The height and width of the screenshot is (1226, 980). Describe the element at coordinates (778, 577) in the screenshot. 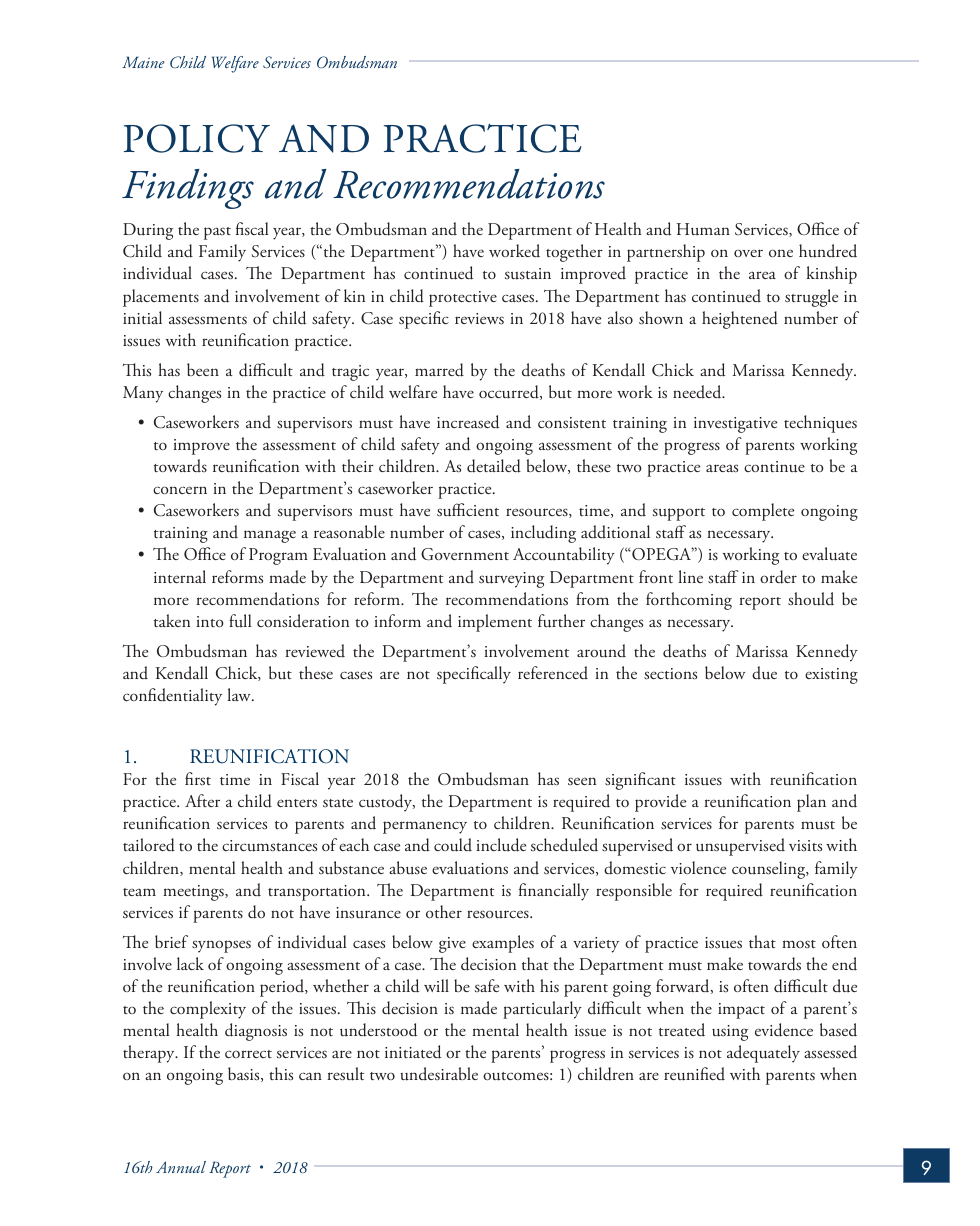

I see `order` at that location.
